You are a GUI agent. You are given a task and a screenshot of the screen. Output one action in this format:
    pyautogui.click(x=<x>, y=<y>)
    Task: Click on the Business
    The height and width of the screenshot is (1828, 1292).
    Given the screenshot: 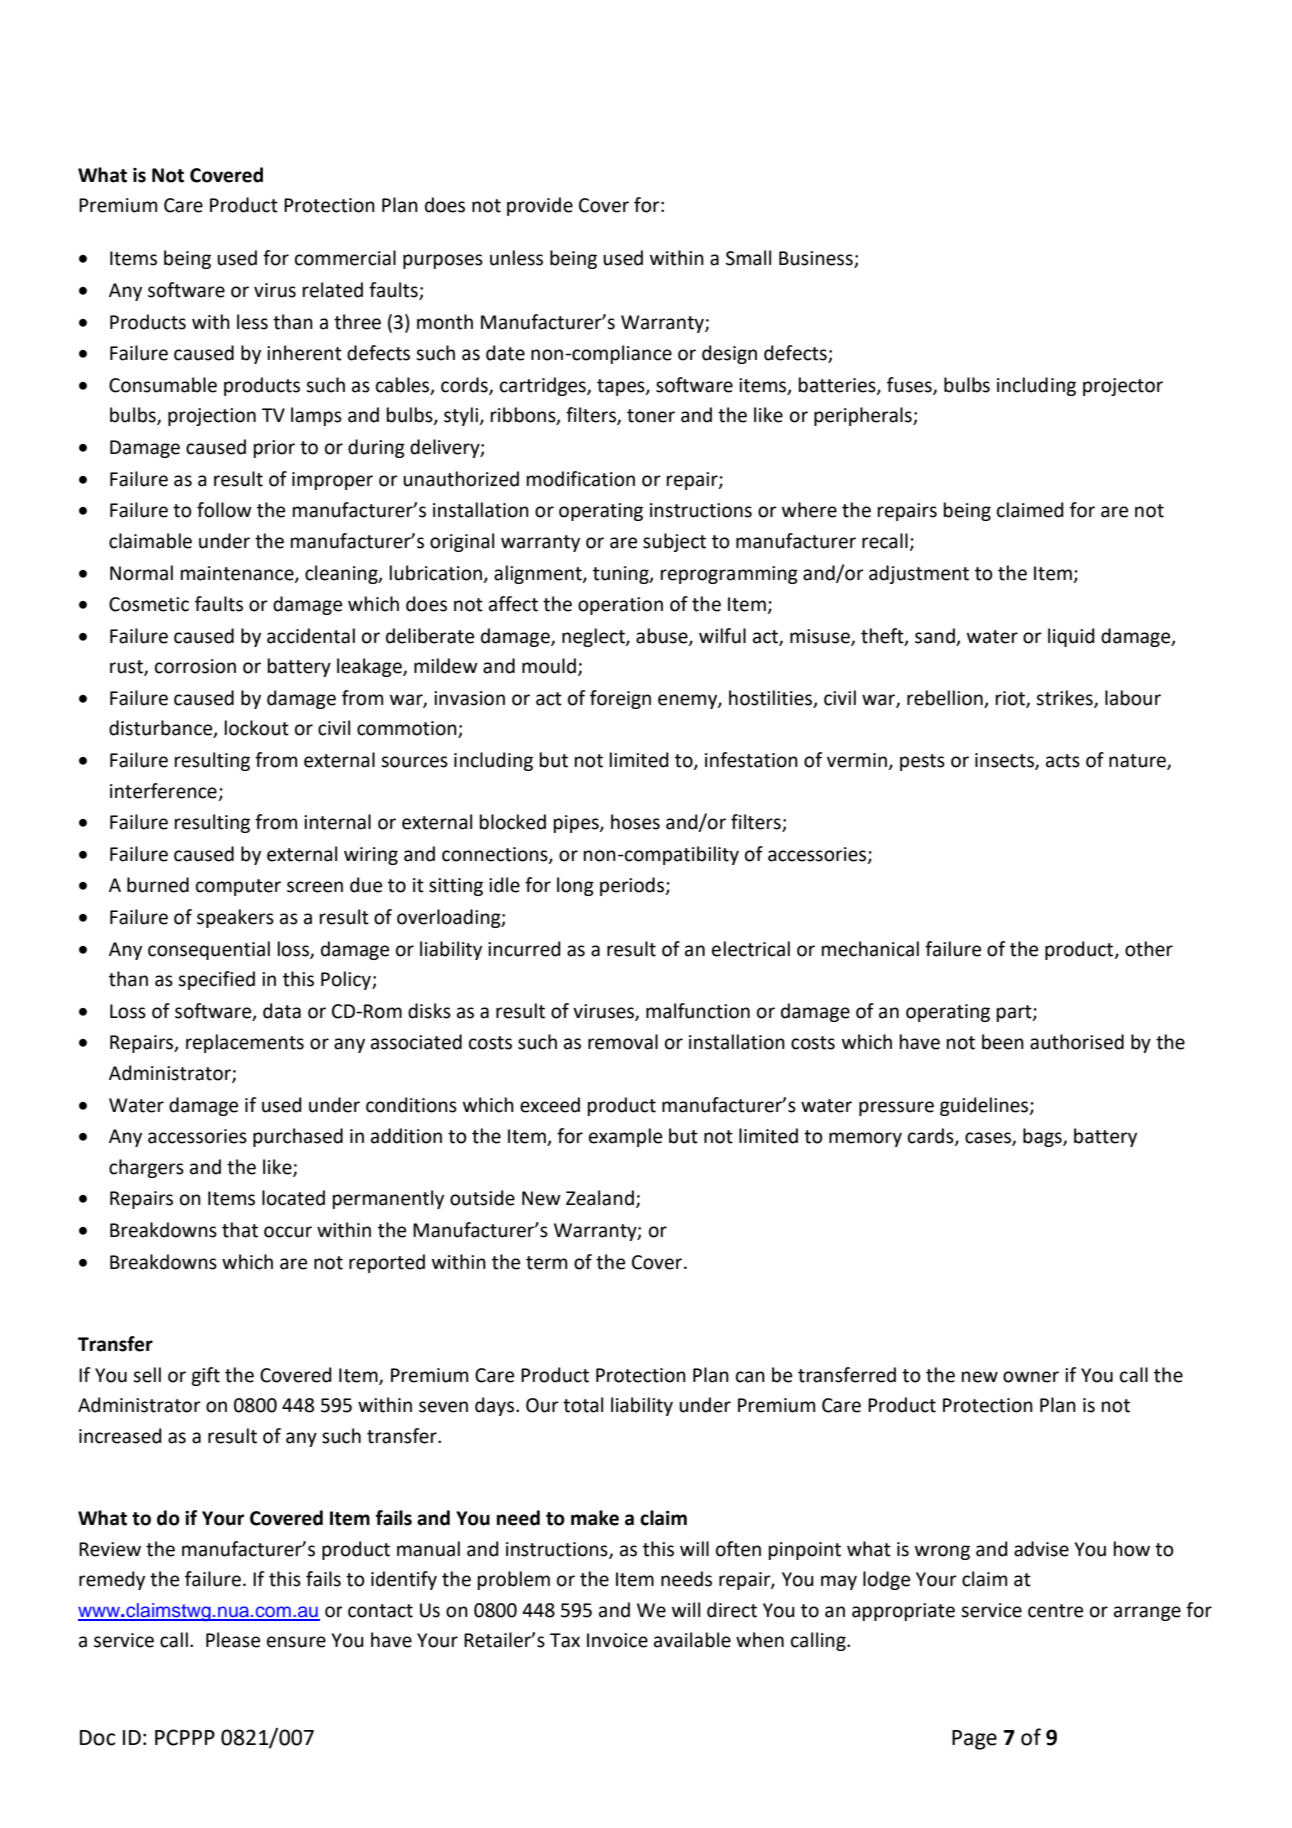 What is the action you would take?
    pyautogui.click(x=817, y=259)
